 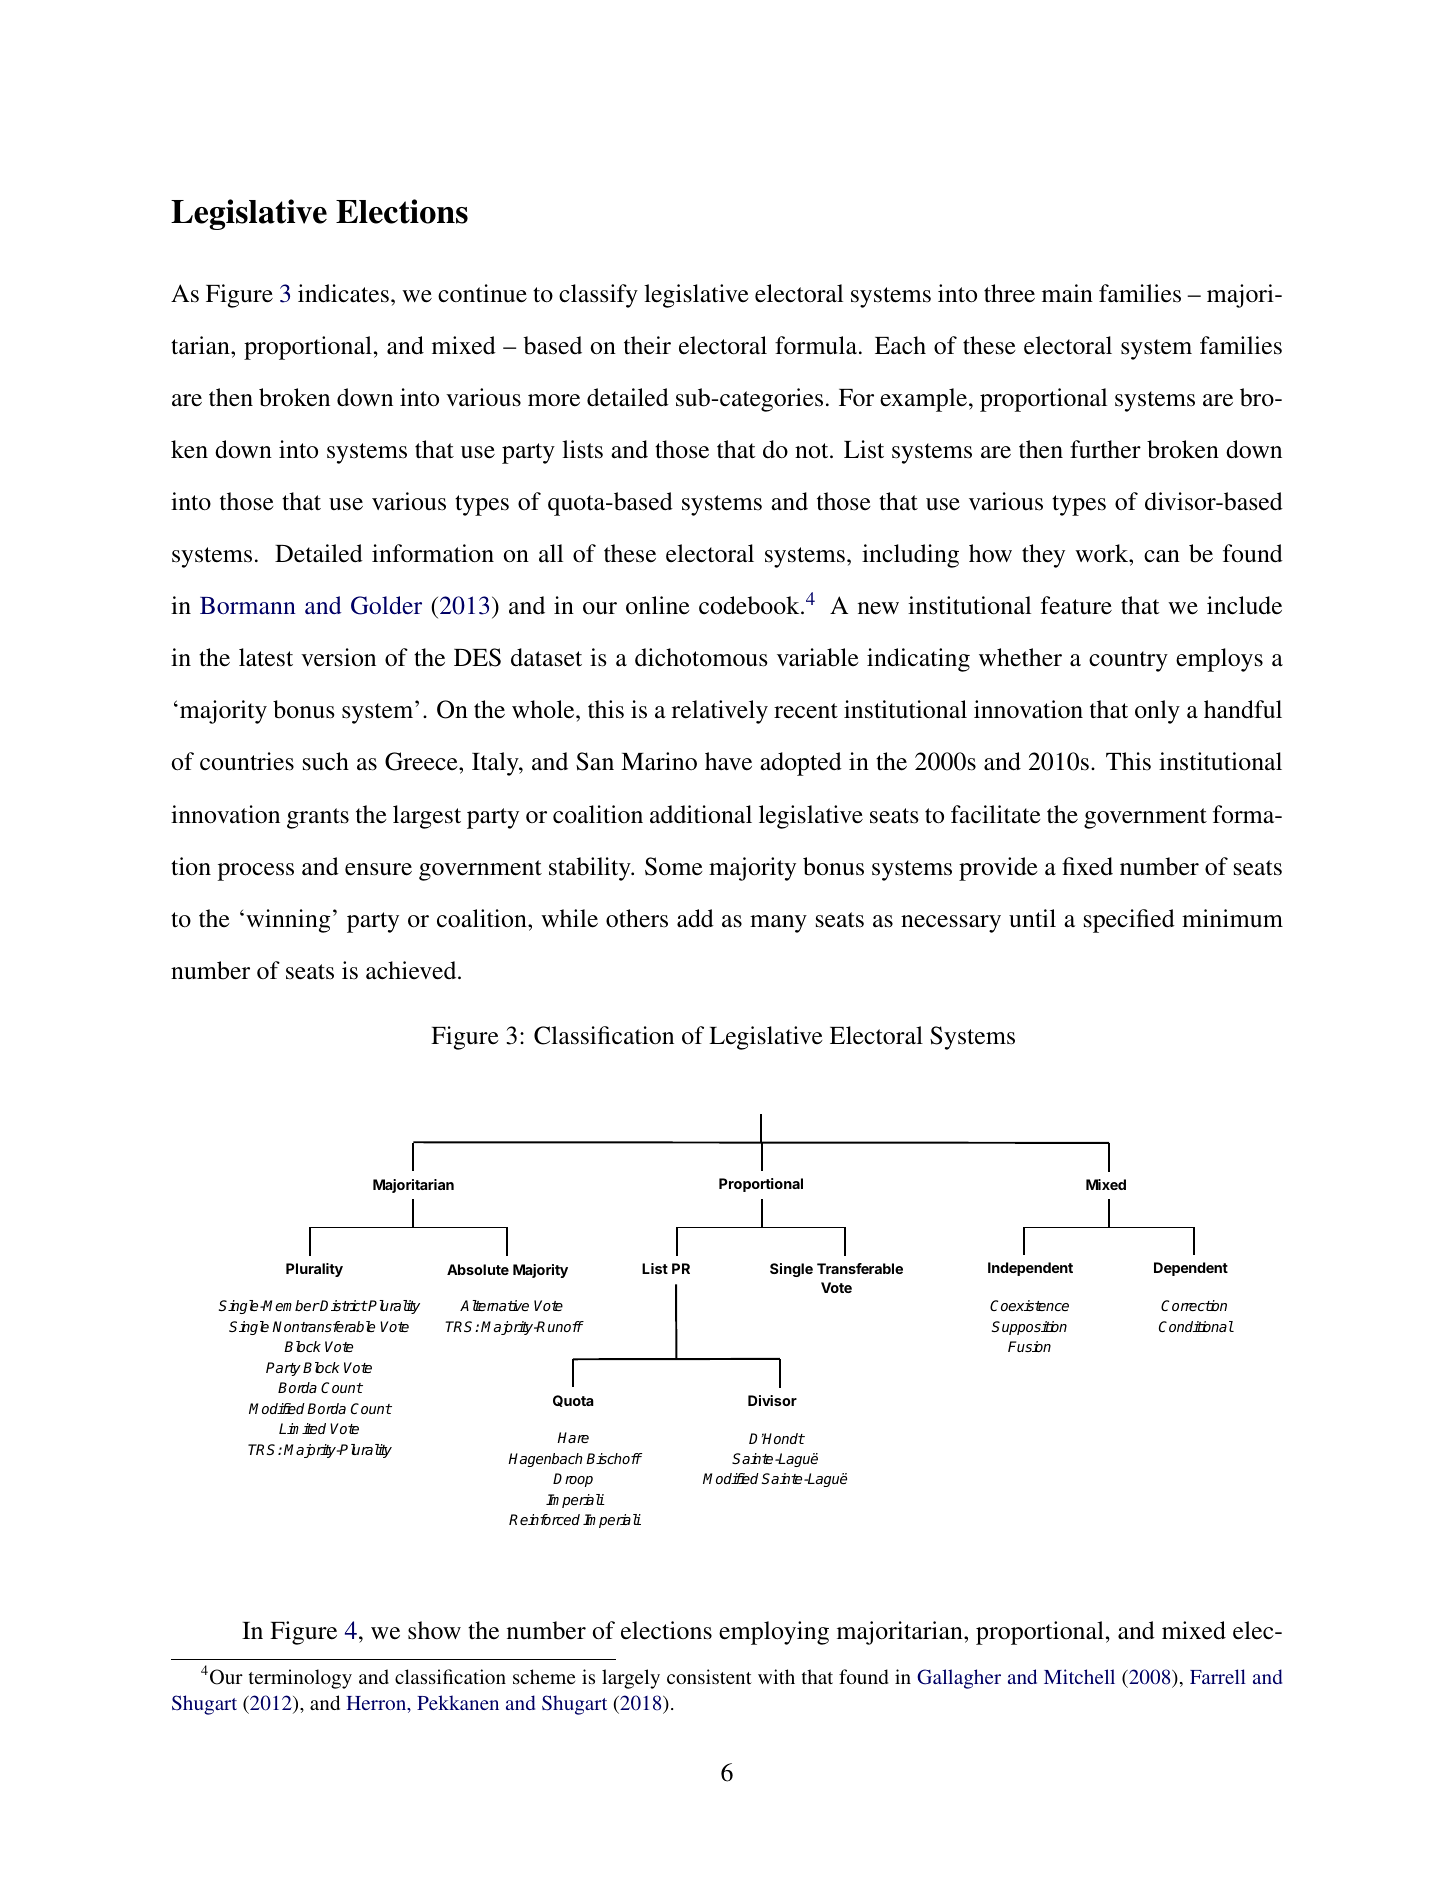 I want to click on formula, so click(x=817, y=345).
